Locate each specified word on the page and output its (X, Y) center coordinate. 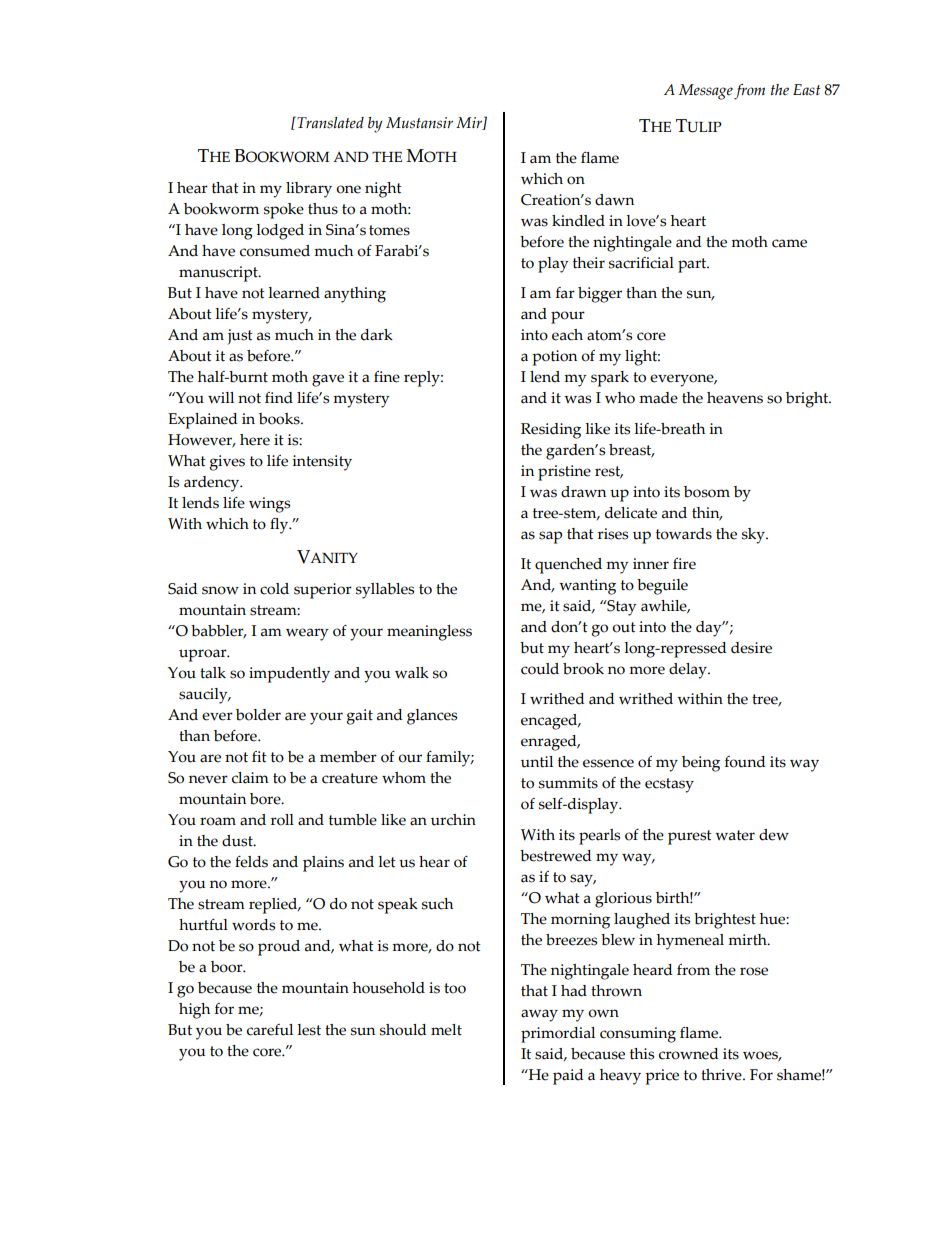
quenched (568, 566)
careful (270, 1030)
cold (274, 589)
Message (706, 92)
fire (684, 564)
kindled (578, 221)
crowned (689, 1054)
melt (446, 1030)
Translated (329, 122)
